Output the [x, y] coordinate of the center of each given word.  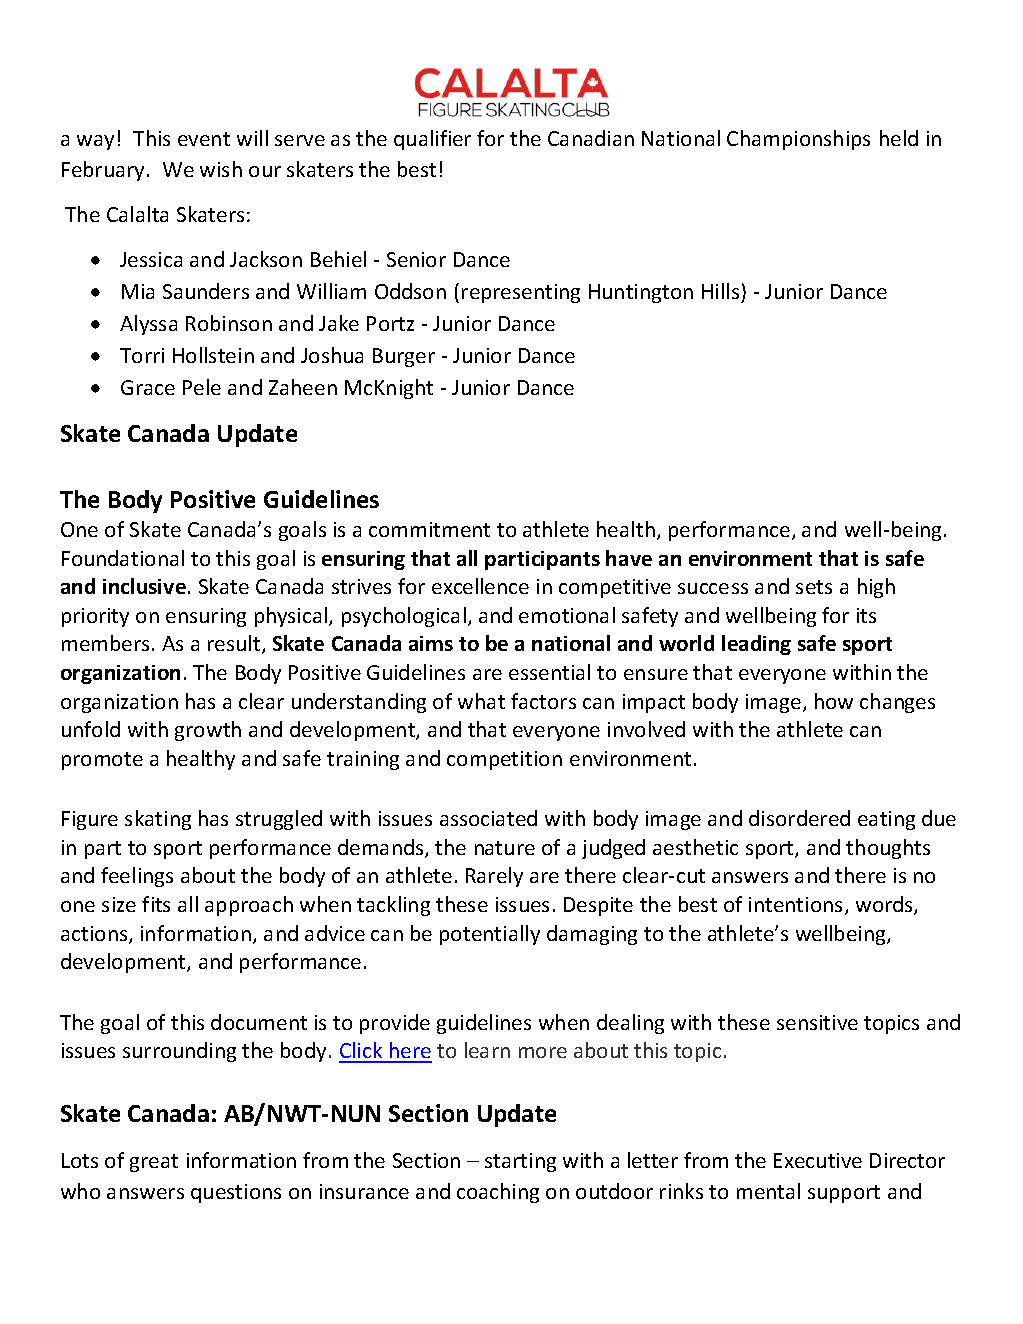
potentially [490, 935]
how [834, 701]
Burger [404, 357]
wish [221, 169]
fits [156, 904]
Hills [720, 291]
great [154, 1163]
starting [520, 1162]
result [235, 644]
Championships [798, 140]
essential [549, 672]
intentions [797, 906]
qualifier [432, 140]
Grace [148, 387]
